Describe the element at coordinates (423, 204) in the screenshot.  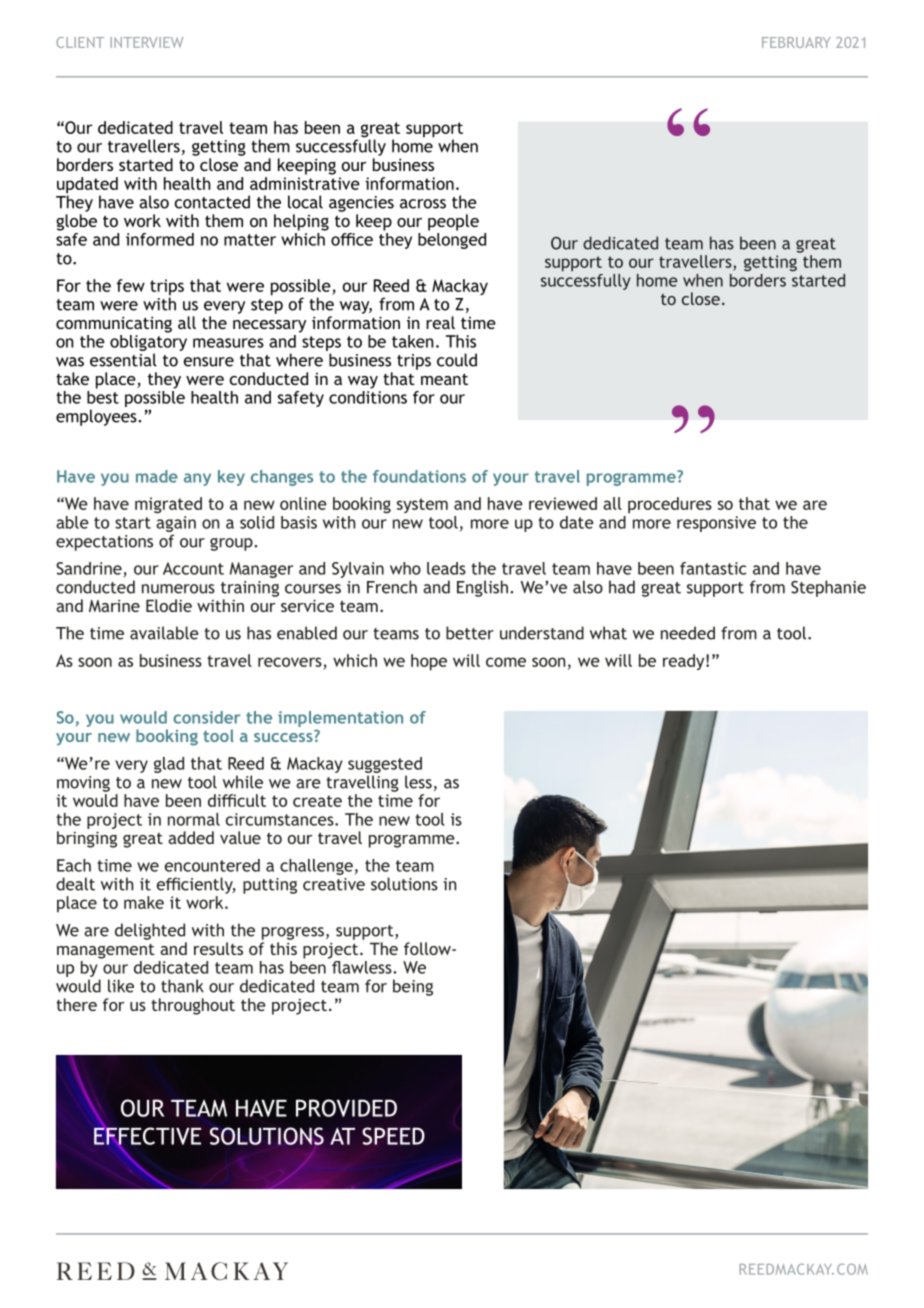
I see `across` at that location.
